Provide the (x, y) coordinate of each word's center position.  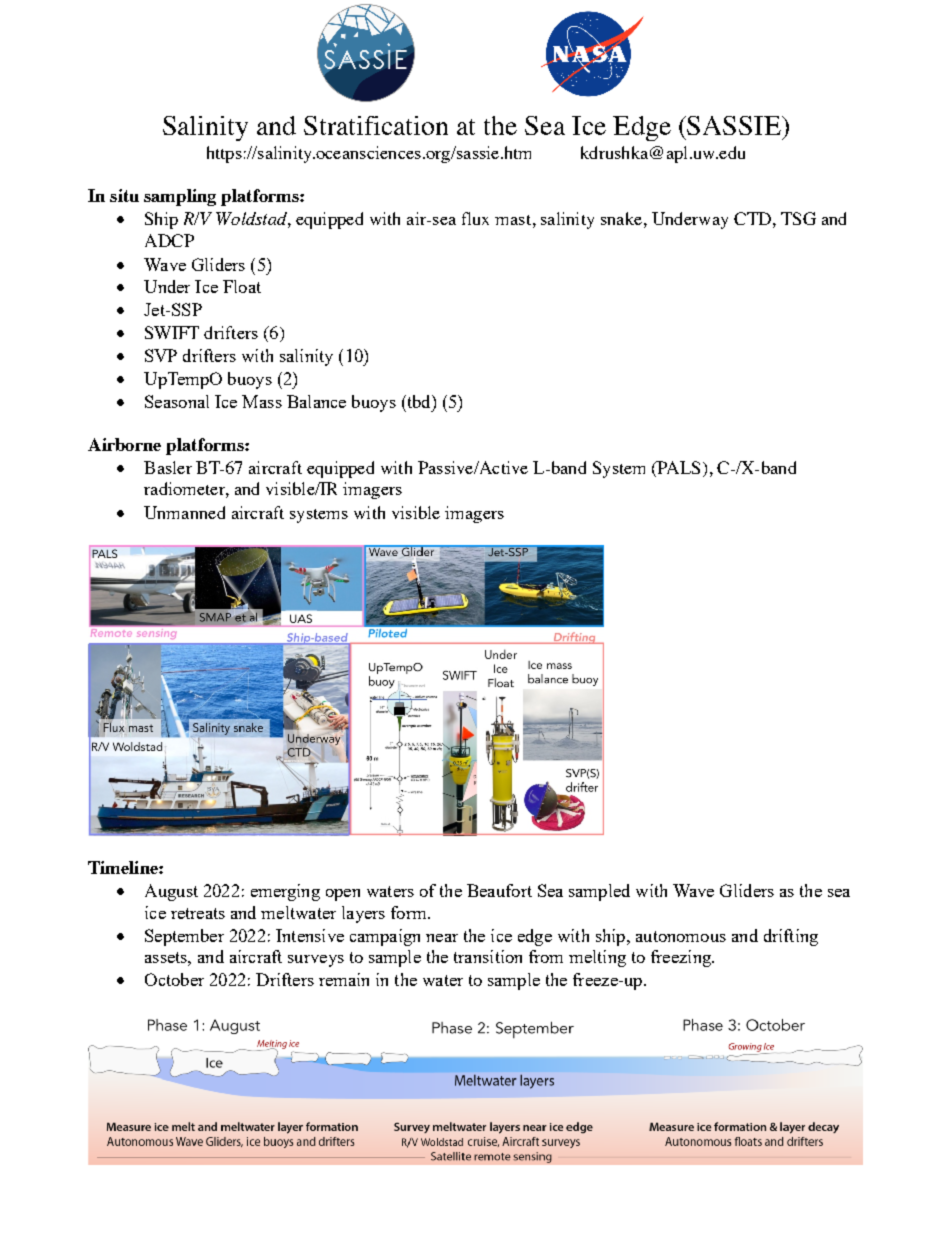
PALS (677, 469)
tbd (419, 401)
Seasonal (177, 401)
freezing (682, 958)
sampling (180, 197)
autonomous (681, 936)
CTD (752, 218)
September (184, 937)
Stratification (376, 125)
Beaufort (499, 890)
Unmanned (184, 512)
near (442, 938)
